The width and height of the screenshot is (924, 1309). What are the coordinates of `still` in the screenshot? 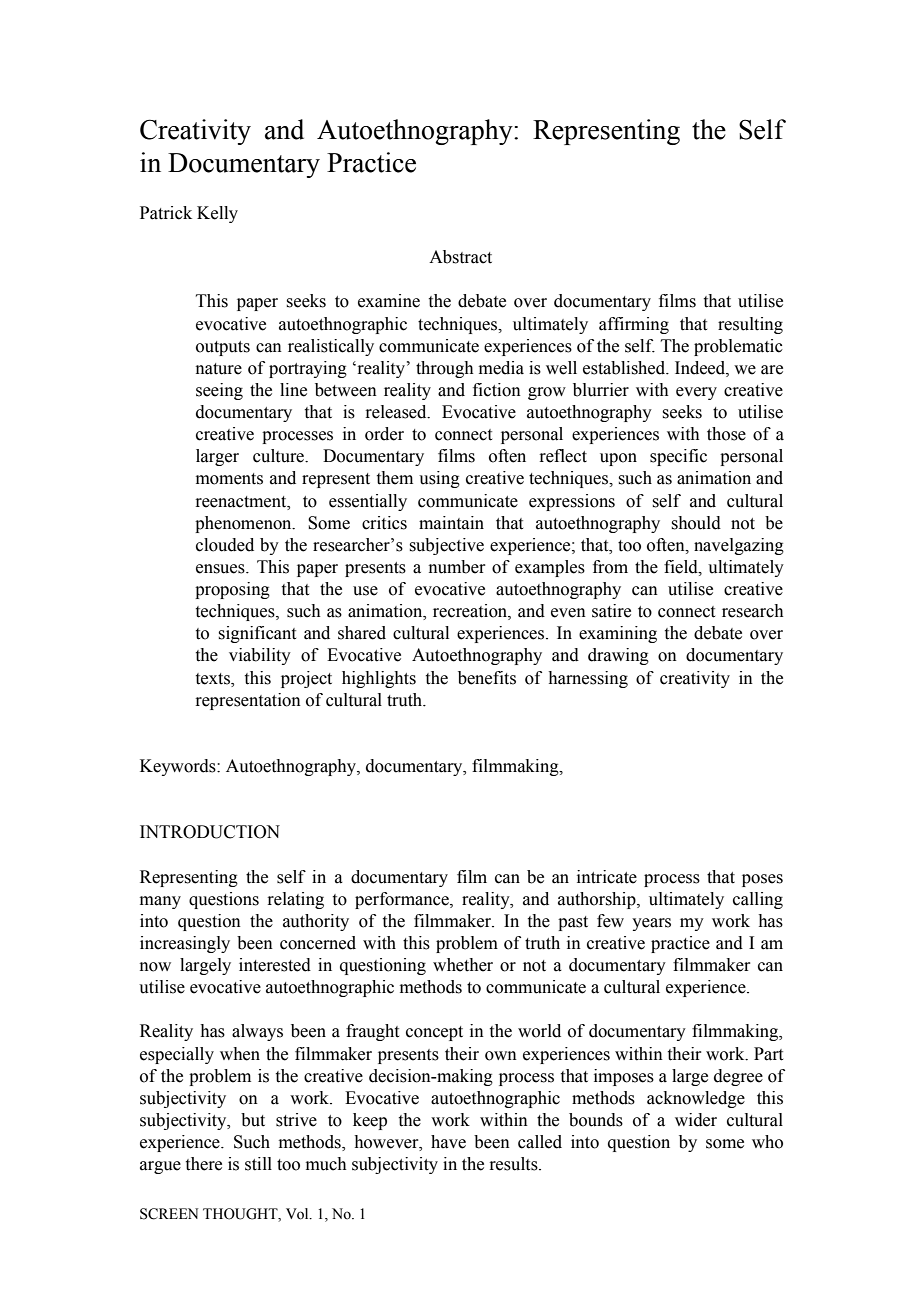 It's located at (258, 1164).
